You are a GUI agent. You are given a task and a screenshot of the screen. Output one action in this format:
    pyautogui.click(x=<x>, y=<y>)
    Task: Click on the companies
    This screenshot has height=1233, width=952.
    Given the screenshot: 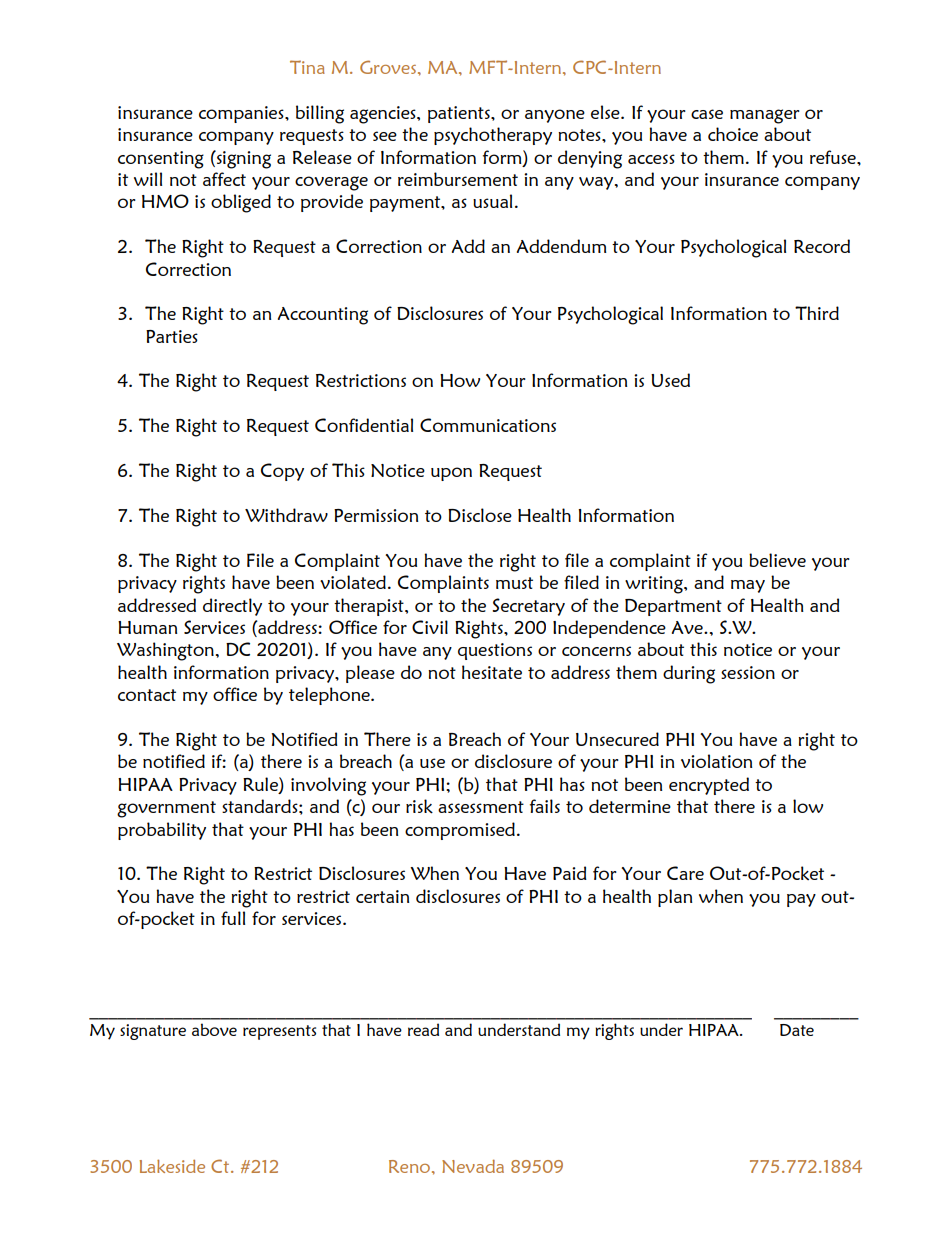 What is the action you would take?
    pyautogui.click(x=242, y=114)
